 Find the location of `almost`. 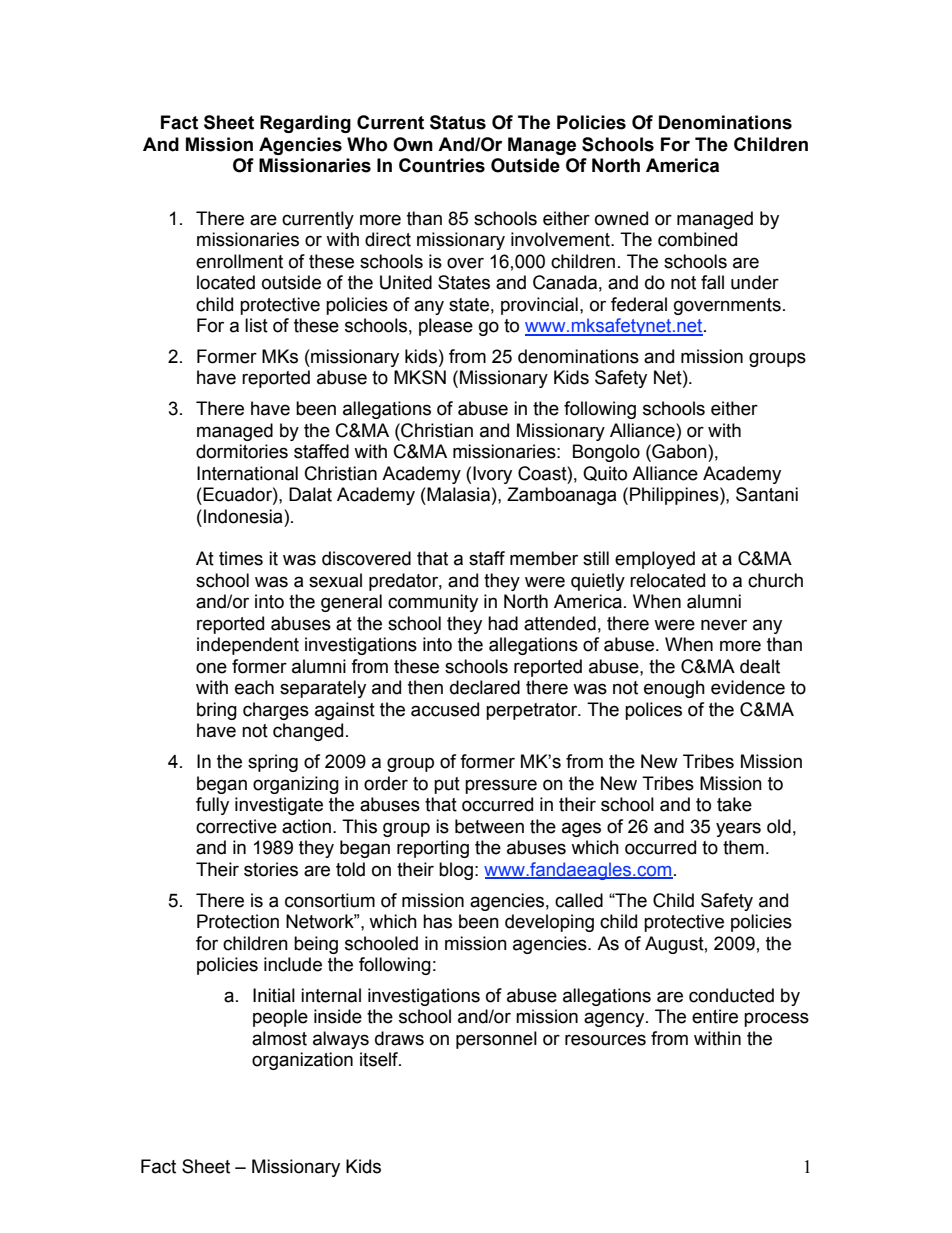

almost is located at coordinates (279, 1038).
